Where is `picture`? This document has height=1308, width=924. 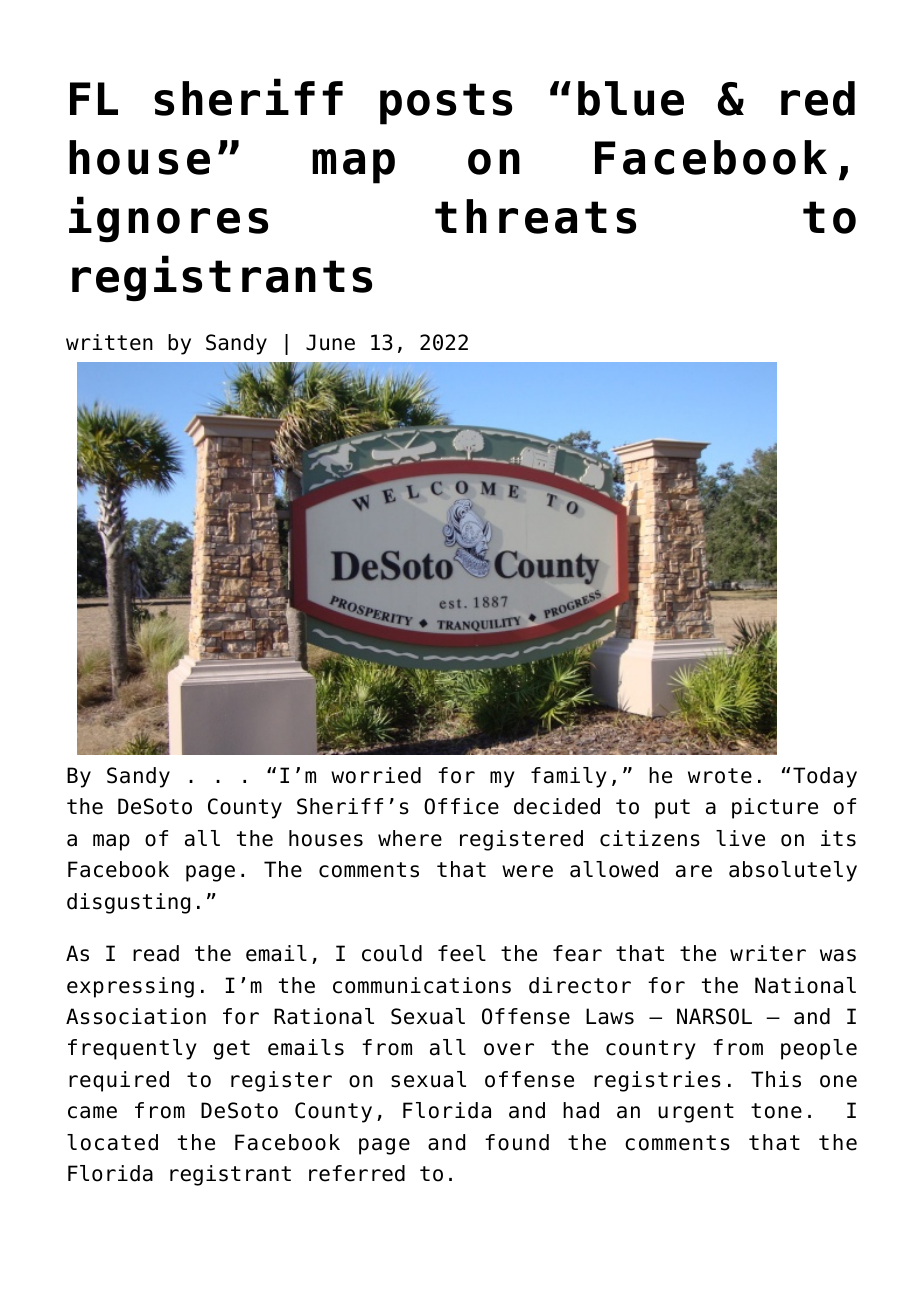
picture is located at coordinates (775, 808).
